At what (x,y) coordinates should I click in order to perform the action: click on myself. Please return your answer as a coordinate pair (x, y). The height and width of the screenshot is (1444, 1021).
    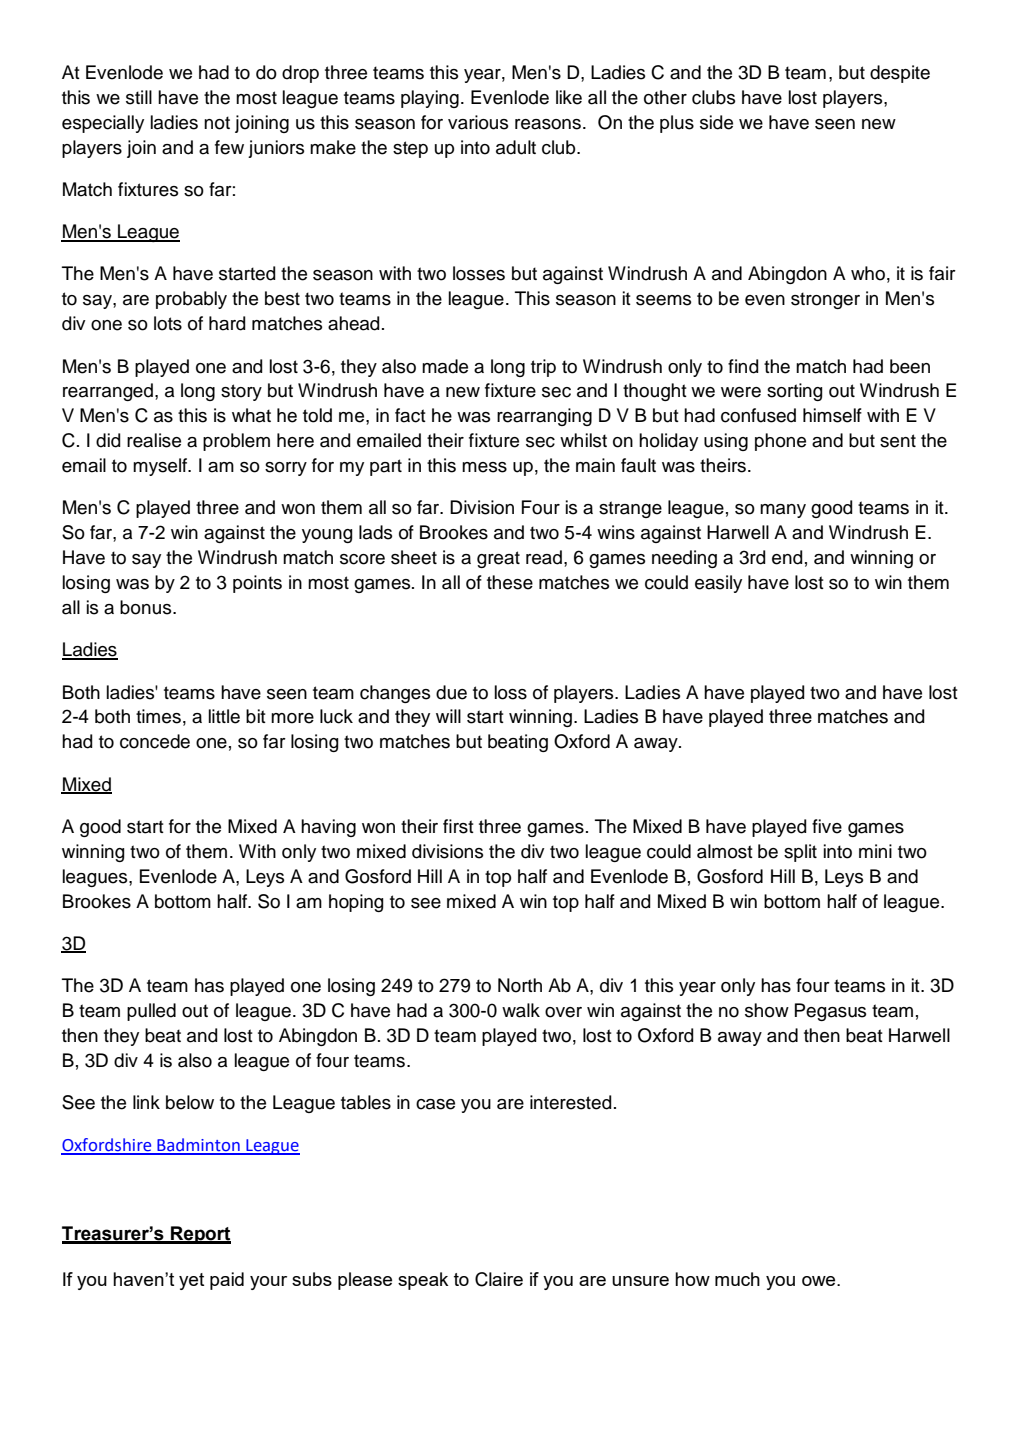
    Looking at the image, I should click on (161, 467).
